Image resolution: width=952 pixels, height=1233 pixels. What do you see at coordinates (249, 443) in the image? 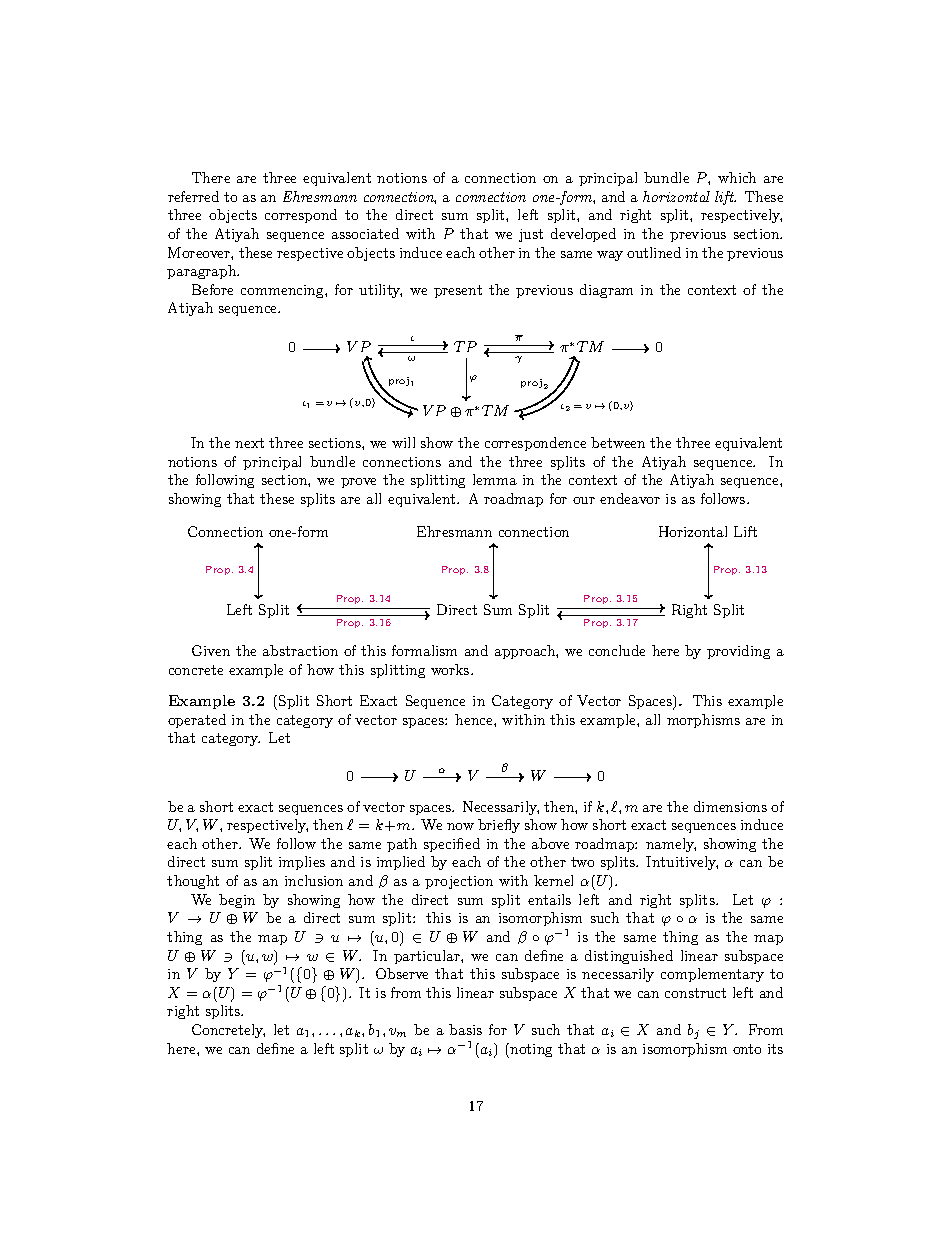
I see `next` at bounding box center [249, 443].
